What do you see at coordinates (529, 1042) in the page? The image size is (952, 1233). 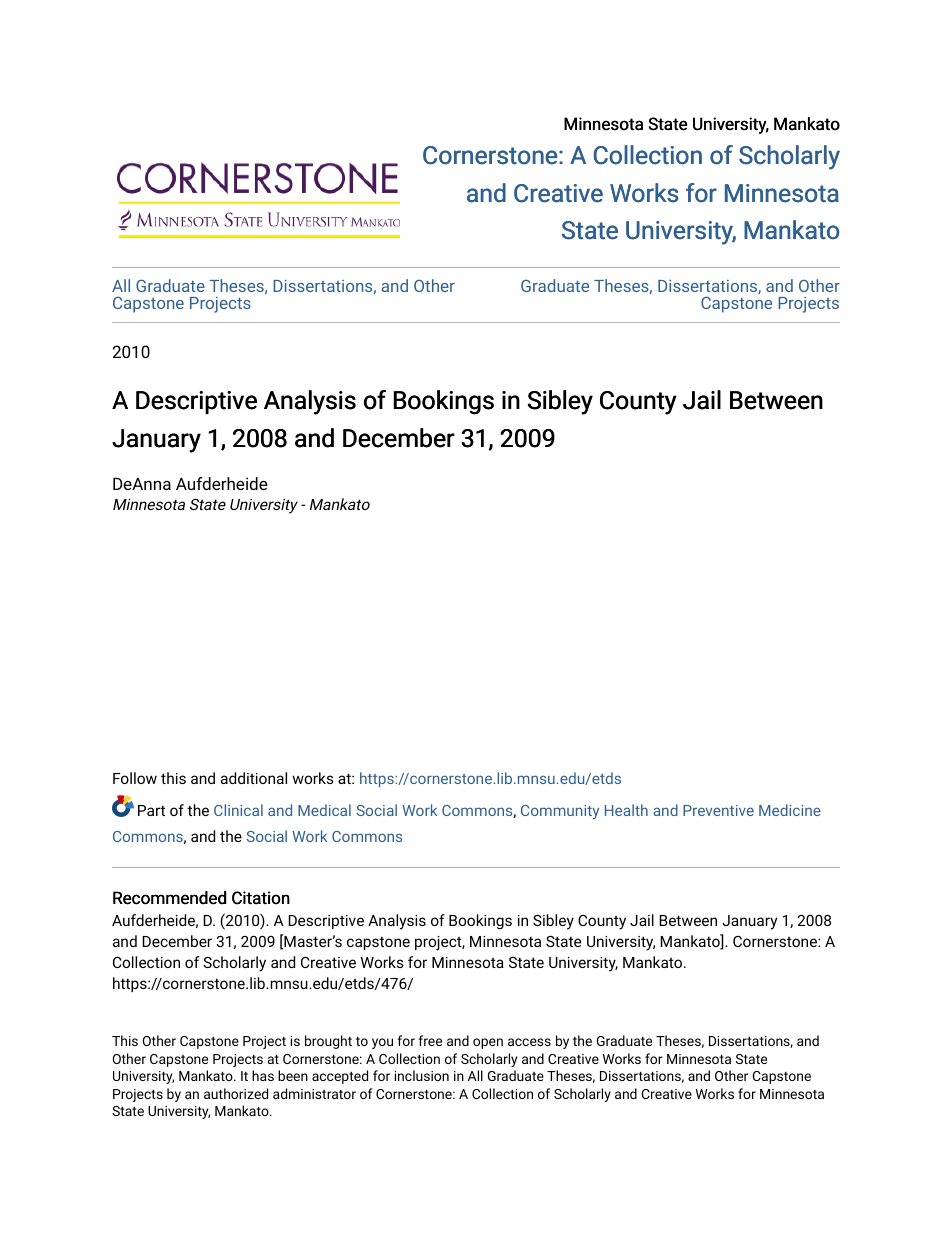 I see `access` at bounding box center [529, 1042].
